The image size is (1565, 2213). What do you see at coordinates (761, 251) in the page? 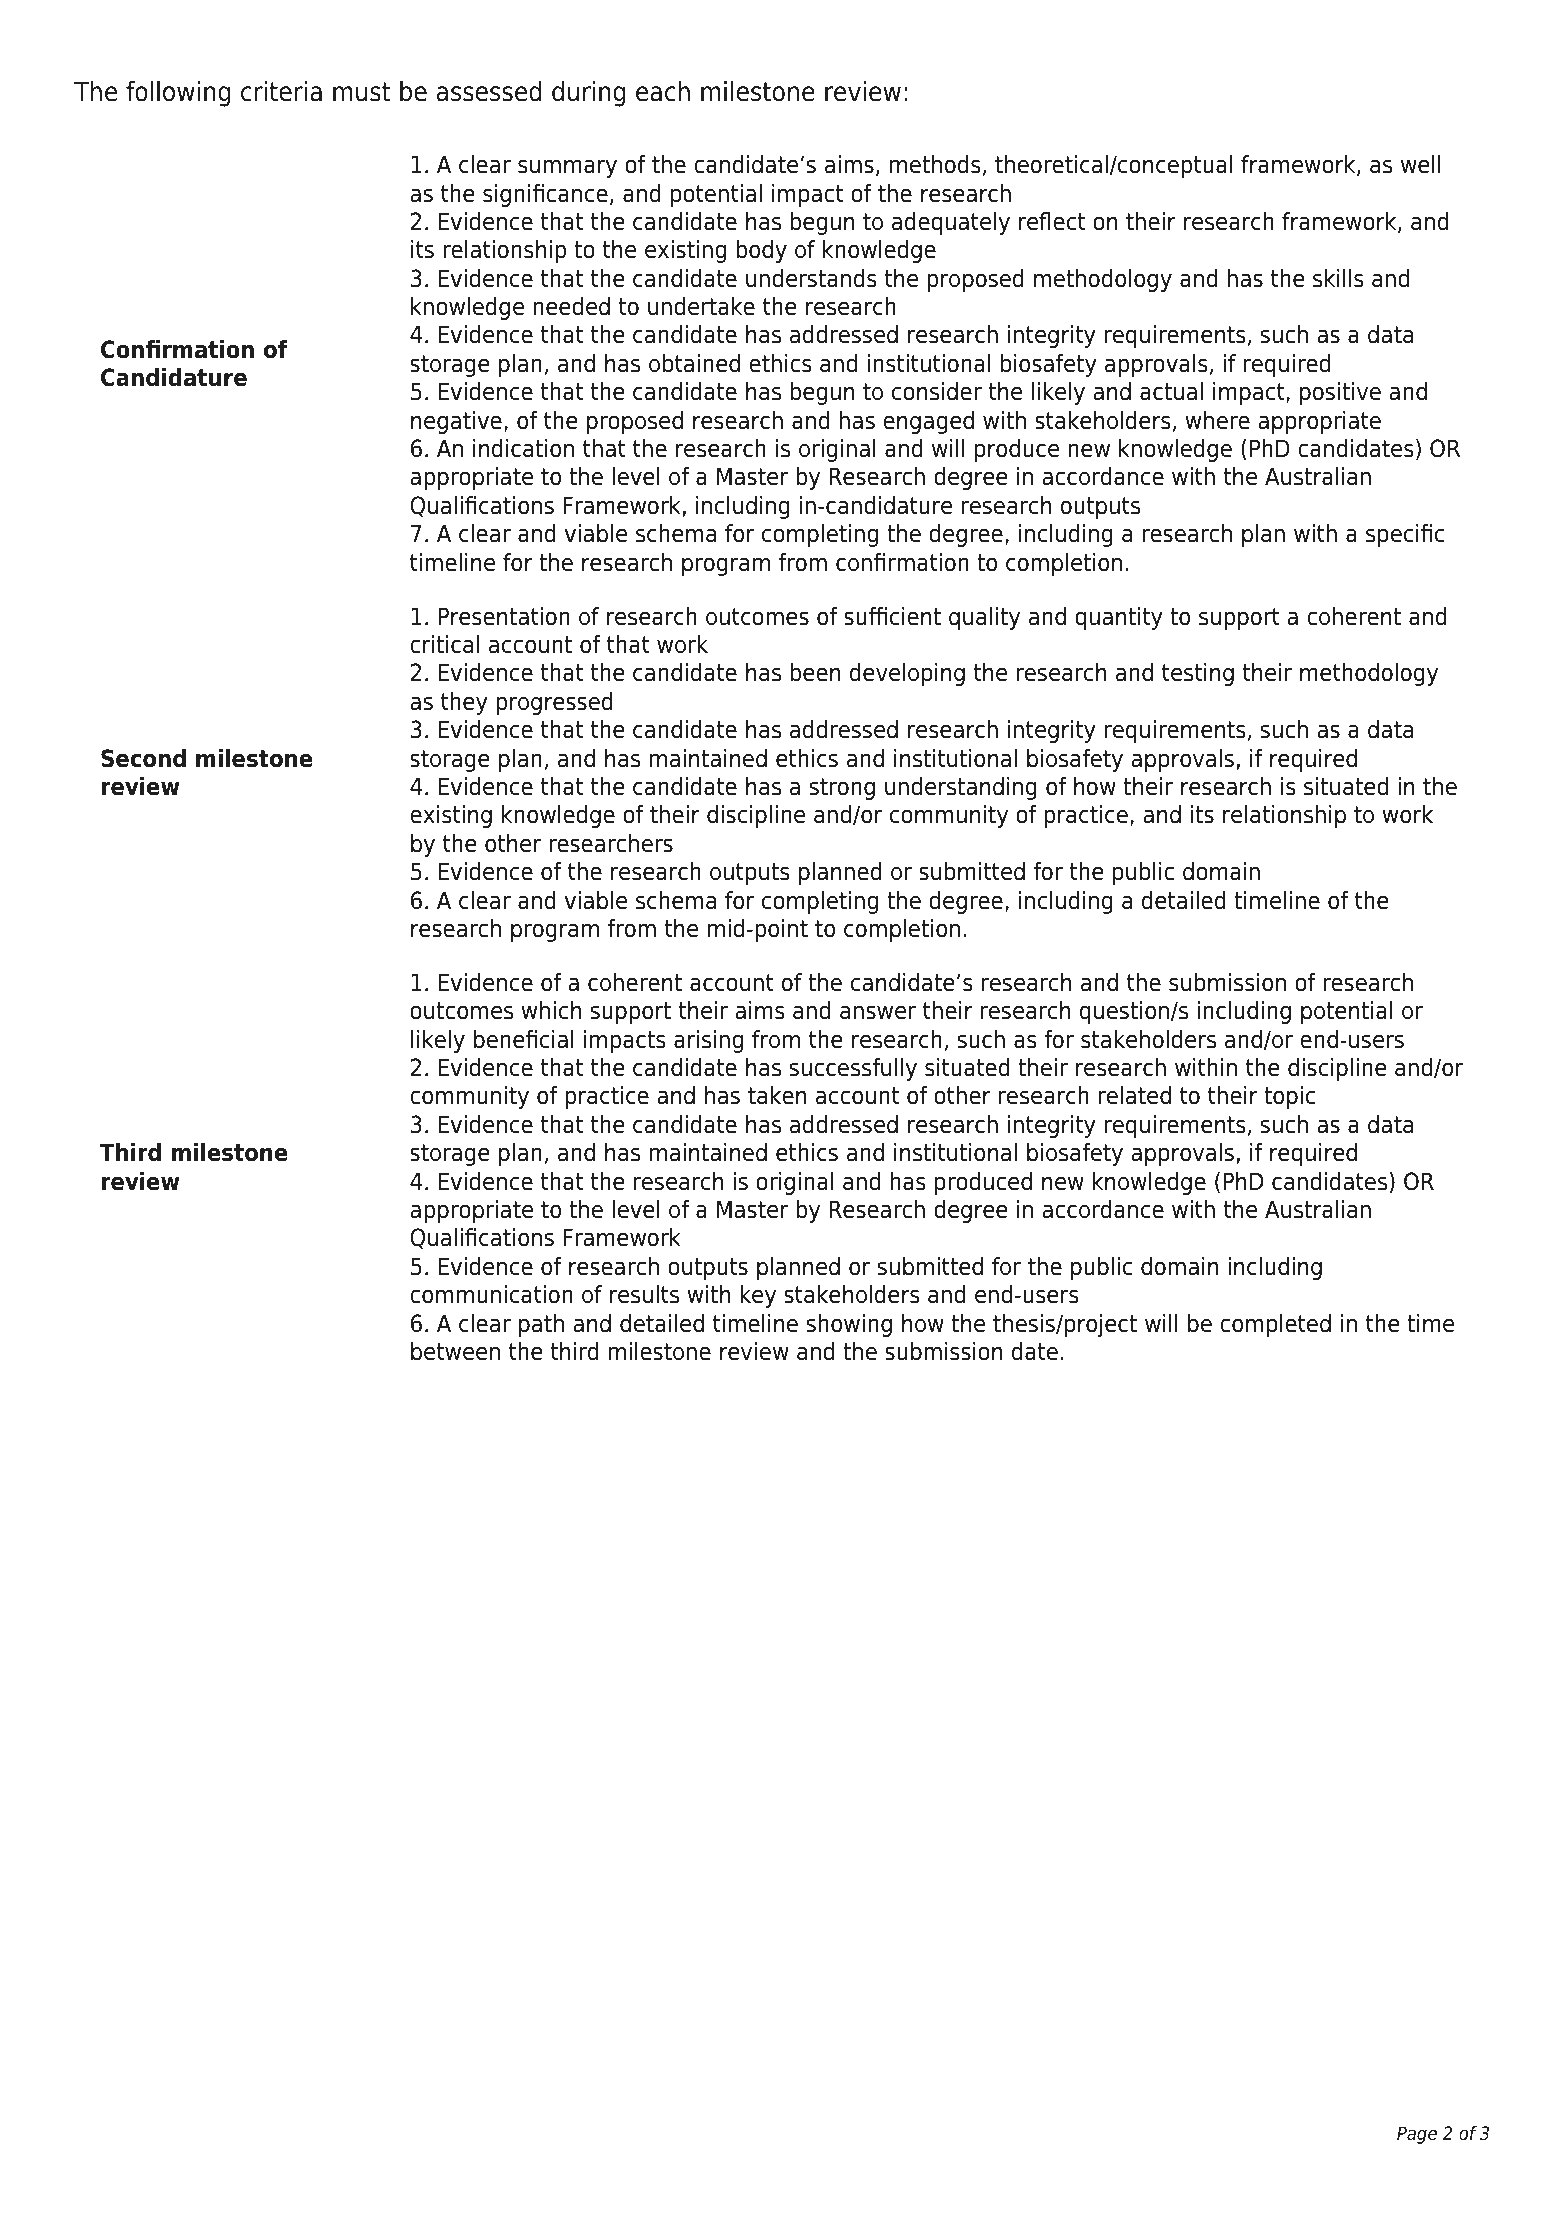
I see `body` at bounding box center [761, 251].
